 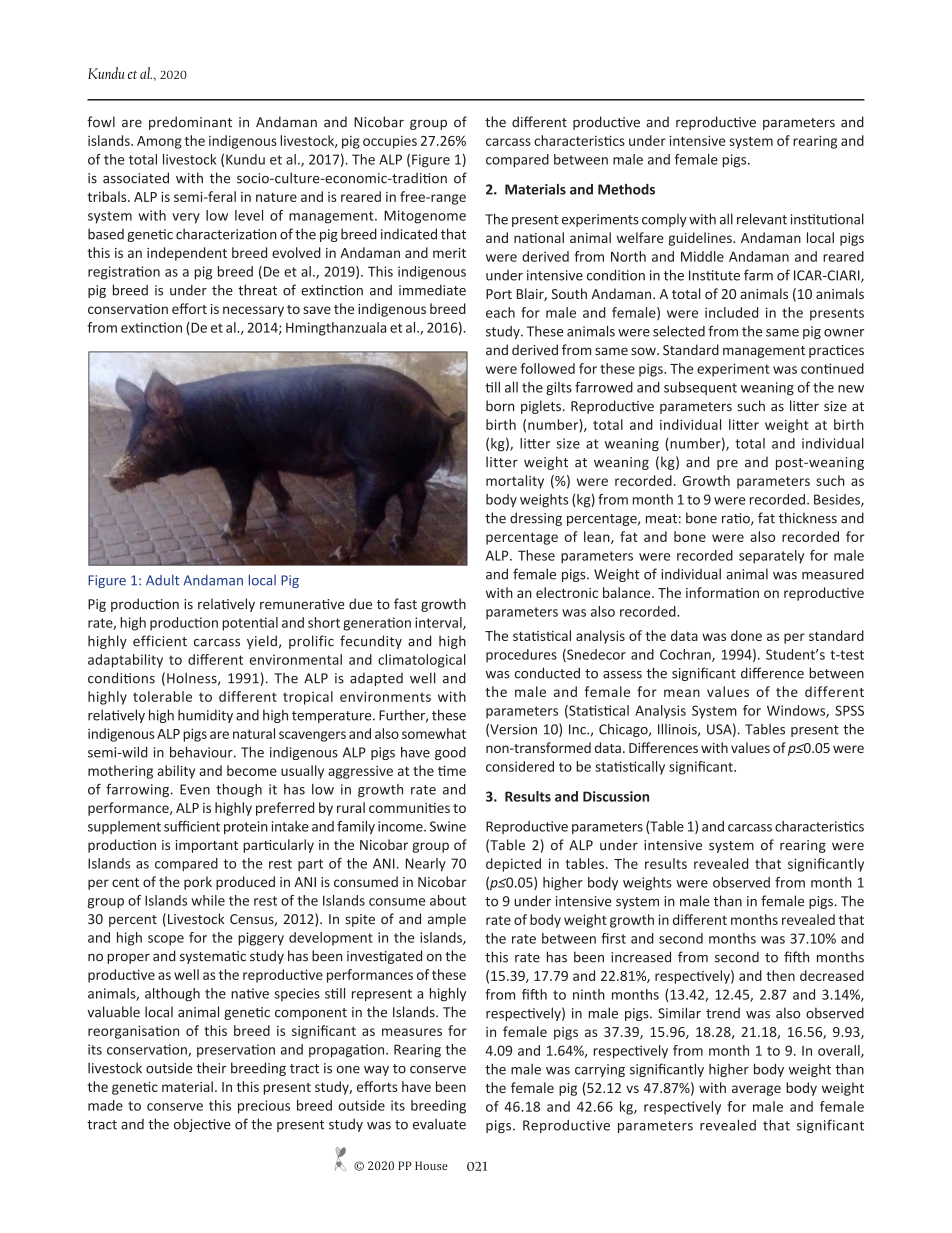 What do you see at coordinates (452, 771) in the image?
I see `time` at bounding box center [452, 771].
